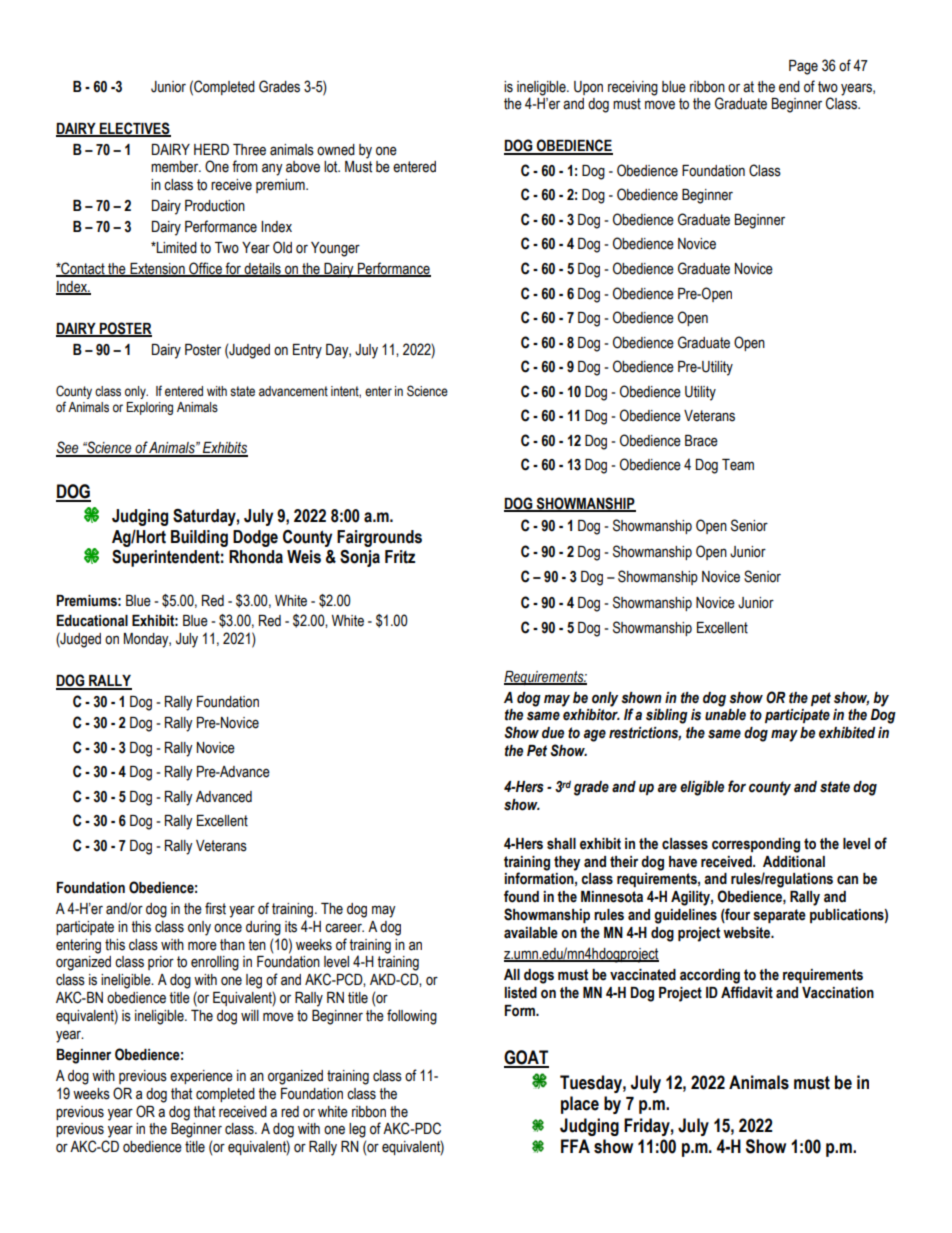  I want to click on first, so click(215, 908).
